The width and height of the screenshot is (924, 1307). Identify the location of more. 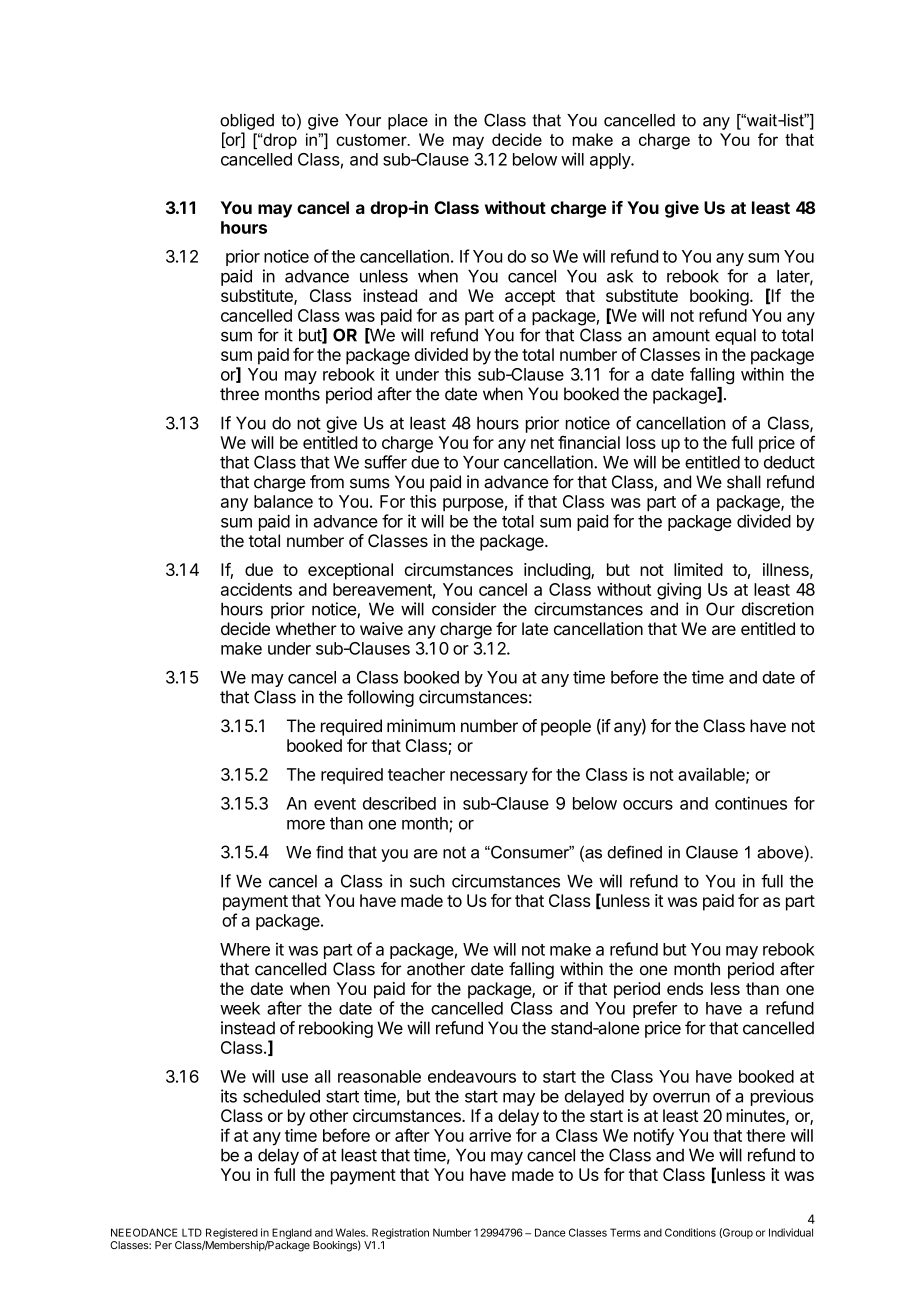
(306, 825).
